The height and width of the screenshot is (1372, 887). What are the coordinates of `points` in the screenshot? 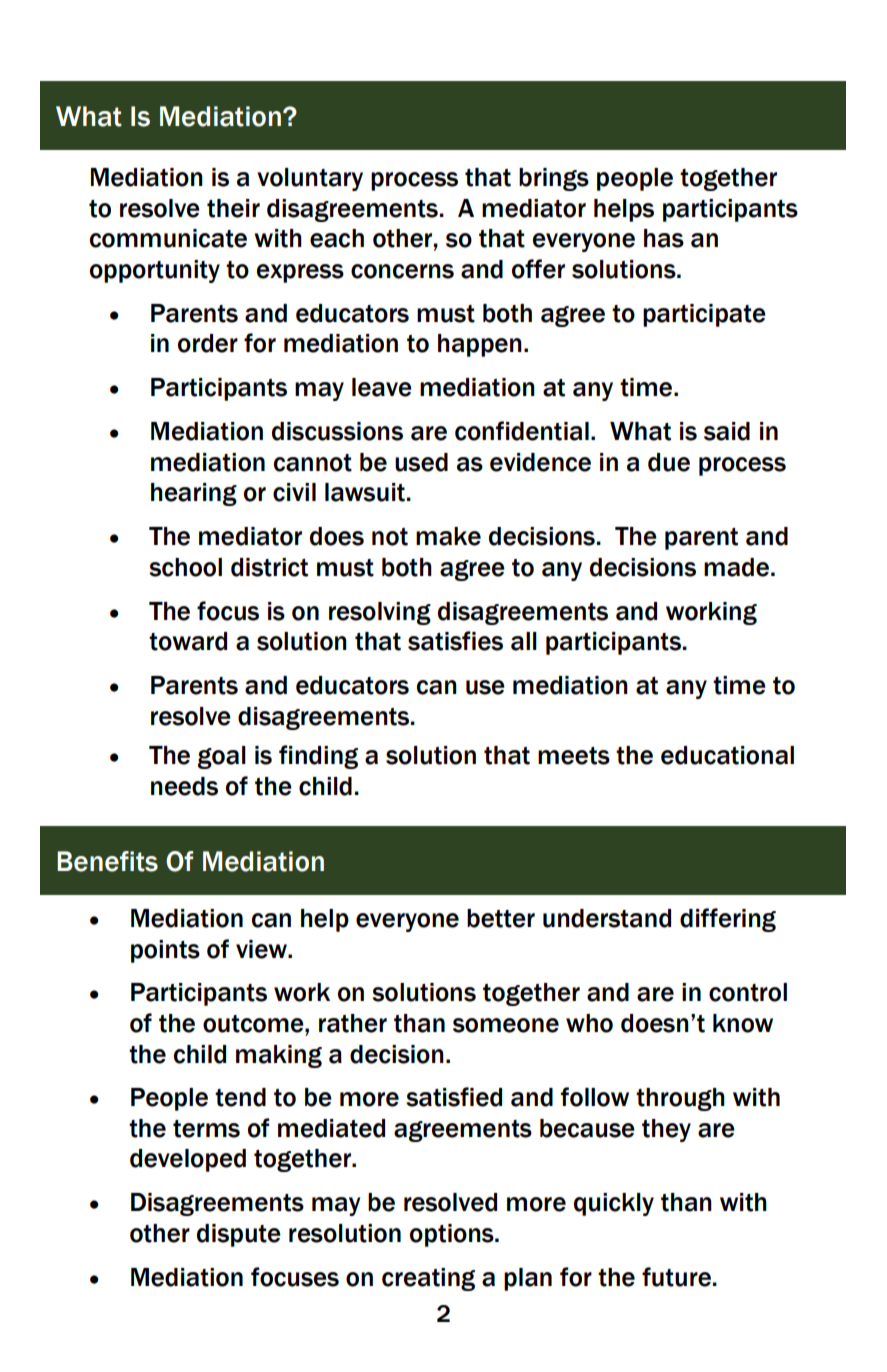 It's located at (165, 951).
